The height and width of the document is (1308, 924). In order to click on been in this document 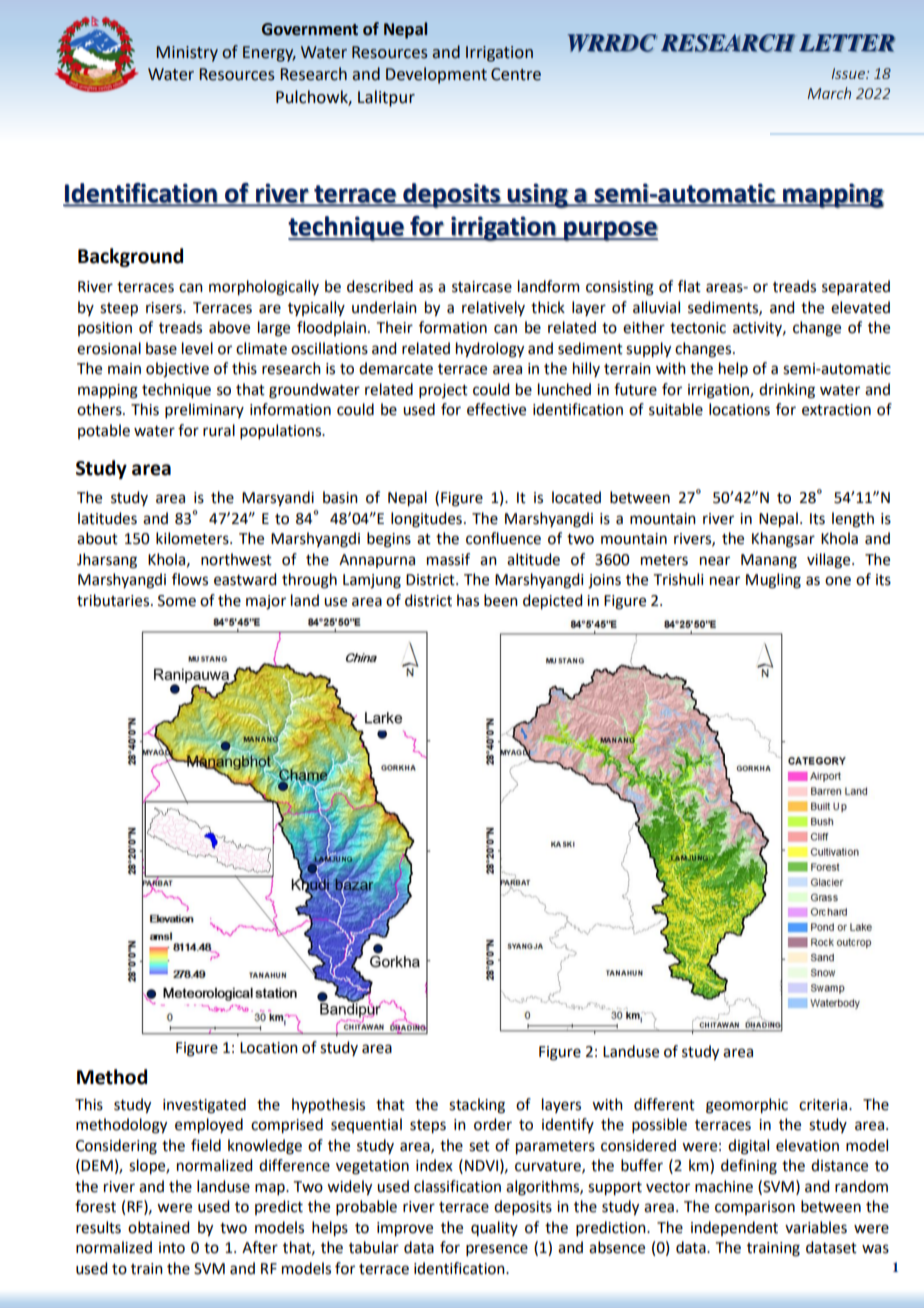, I will do `click(501, 600)`.
